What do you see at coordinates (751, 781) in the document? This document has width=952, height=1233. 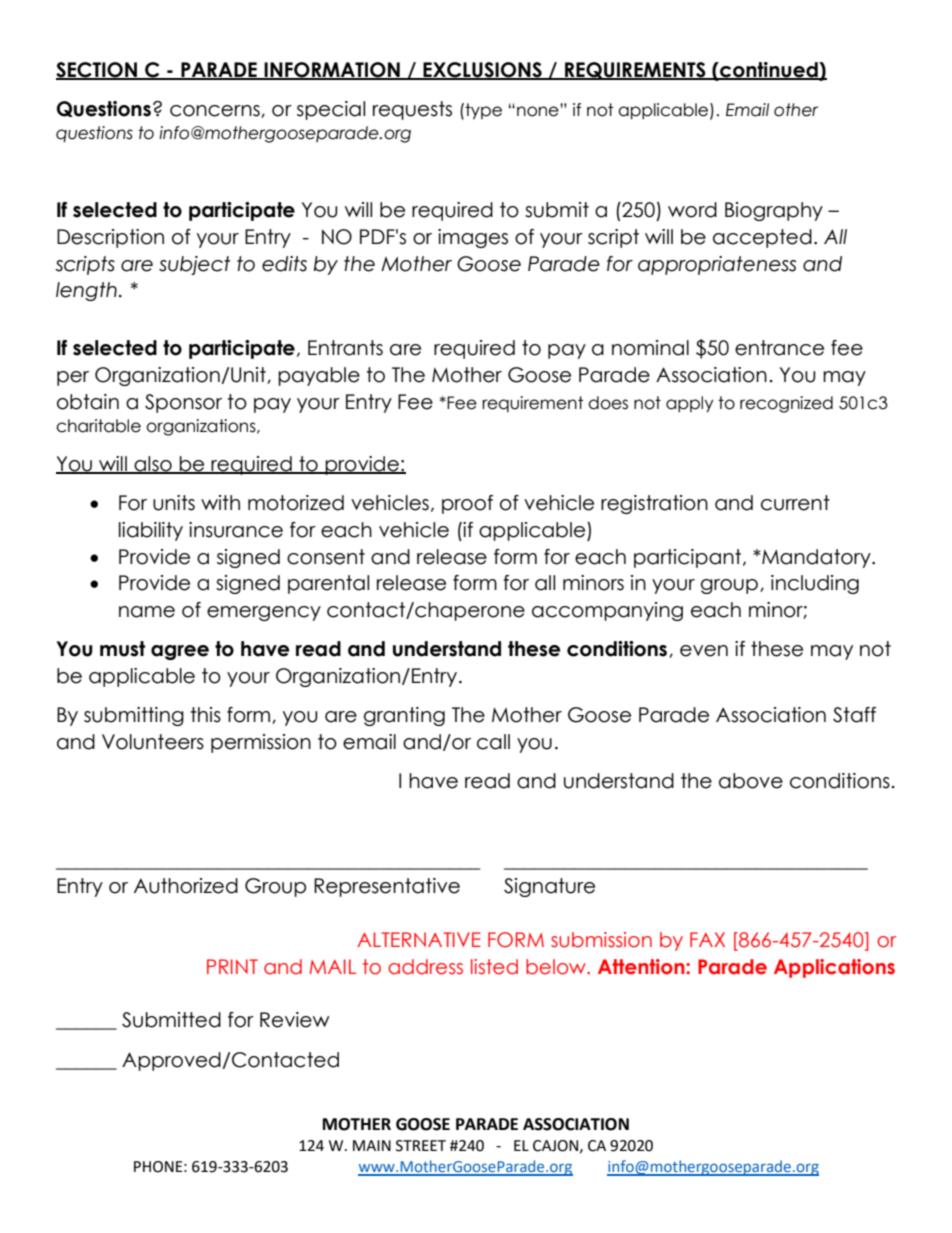 I see `above` at bounding box center [751, 781].
